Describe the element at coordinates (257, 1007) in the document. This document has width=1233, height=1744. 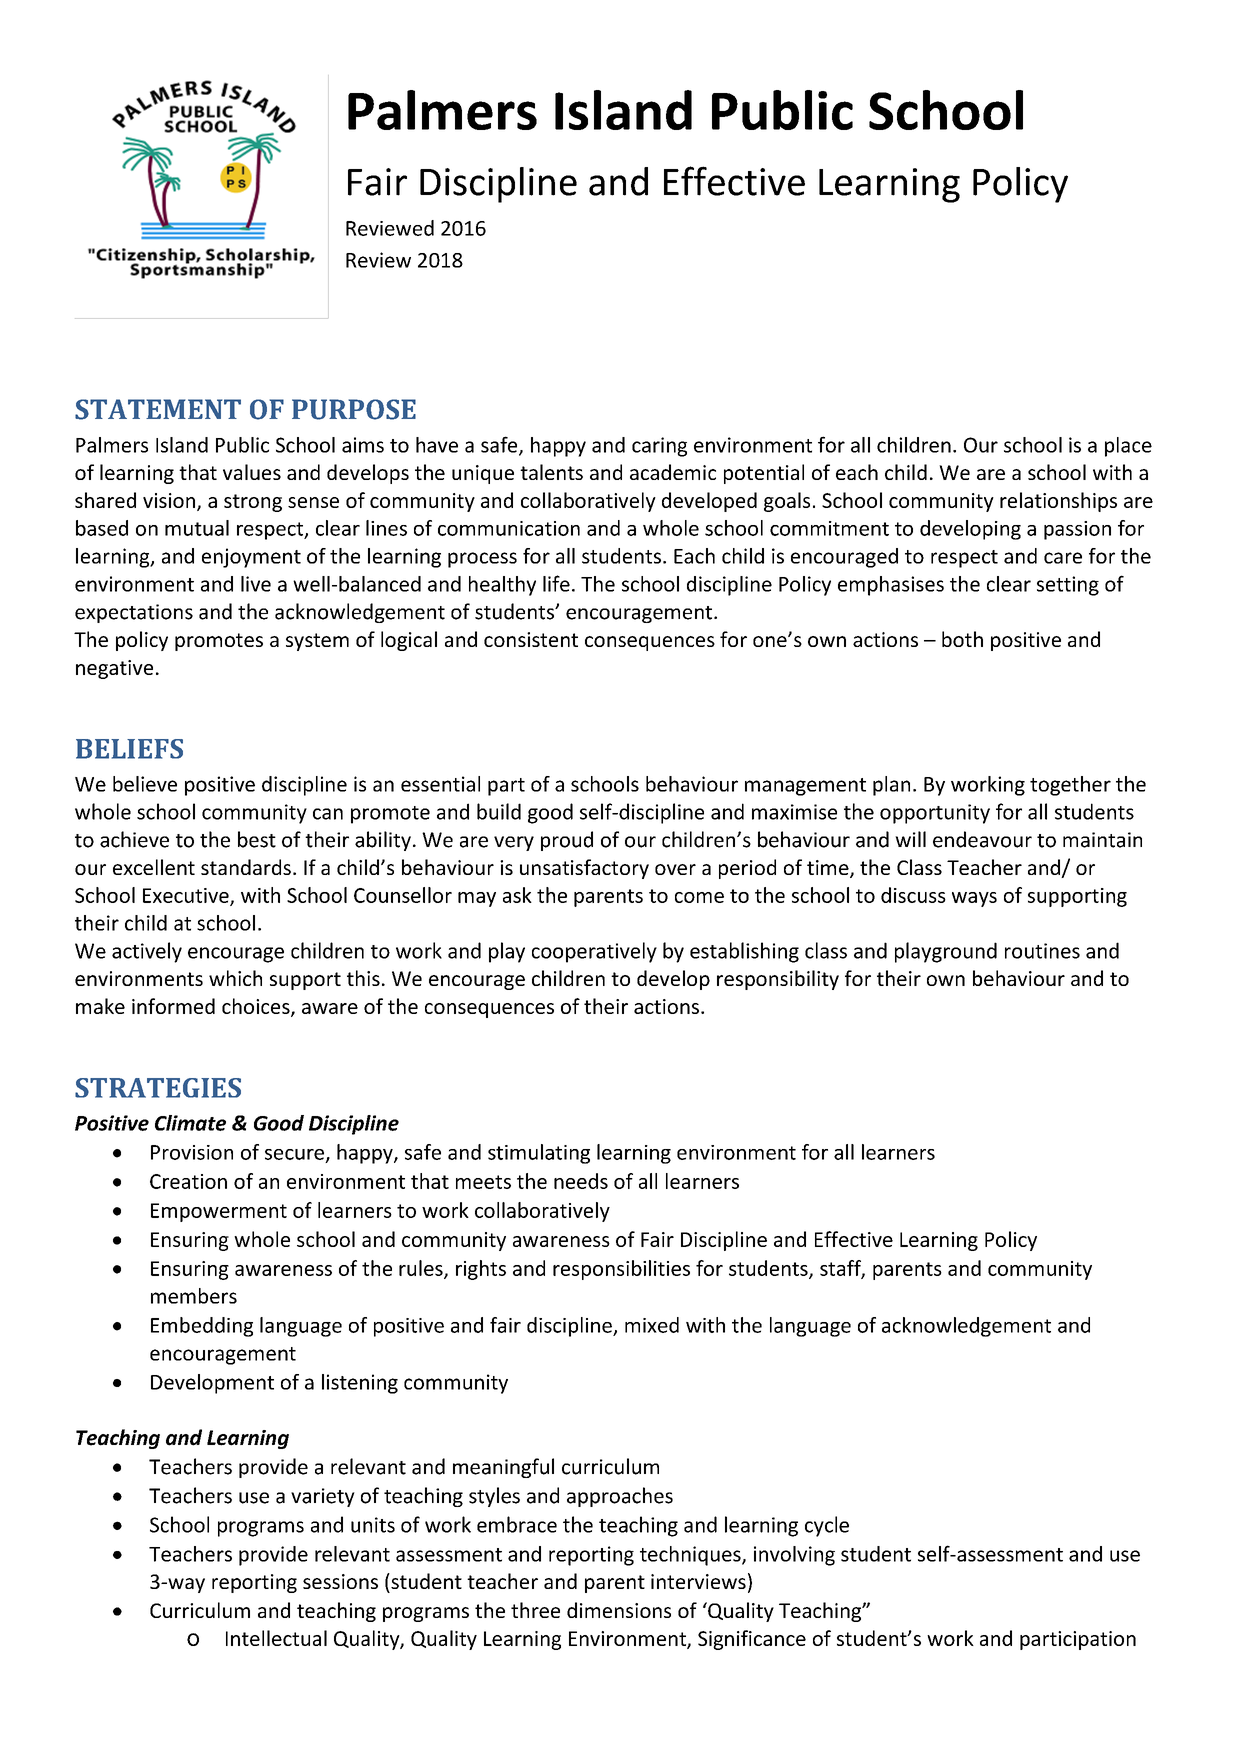
I see `choices` at that location.
